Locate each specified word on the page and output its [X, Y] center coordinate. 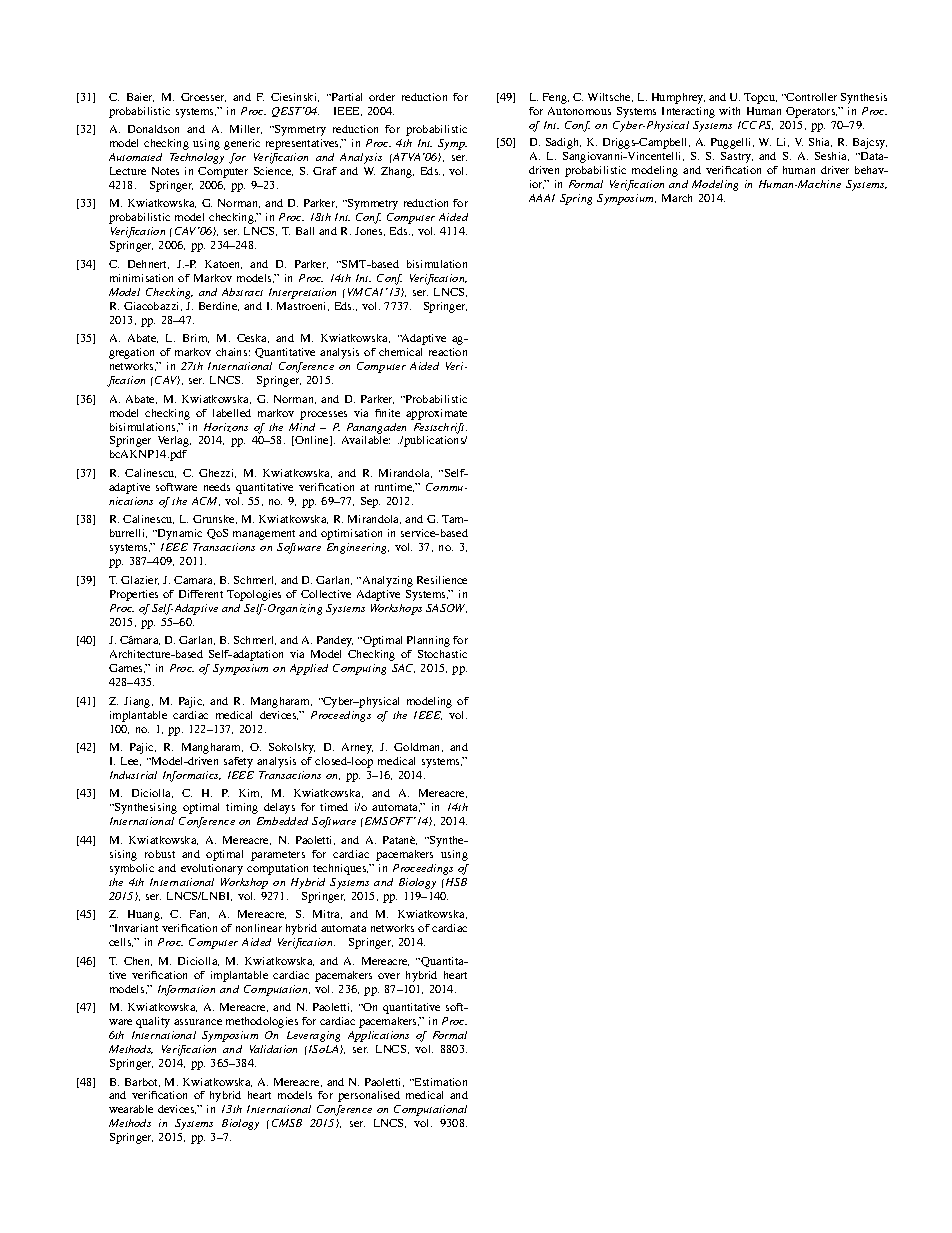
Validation [273, 1049]
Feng [556, 98]
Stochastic [442, 654]
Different [201, 594]
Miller [246, 129]
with [729, 111]
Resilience [442, 580]
